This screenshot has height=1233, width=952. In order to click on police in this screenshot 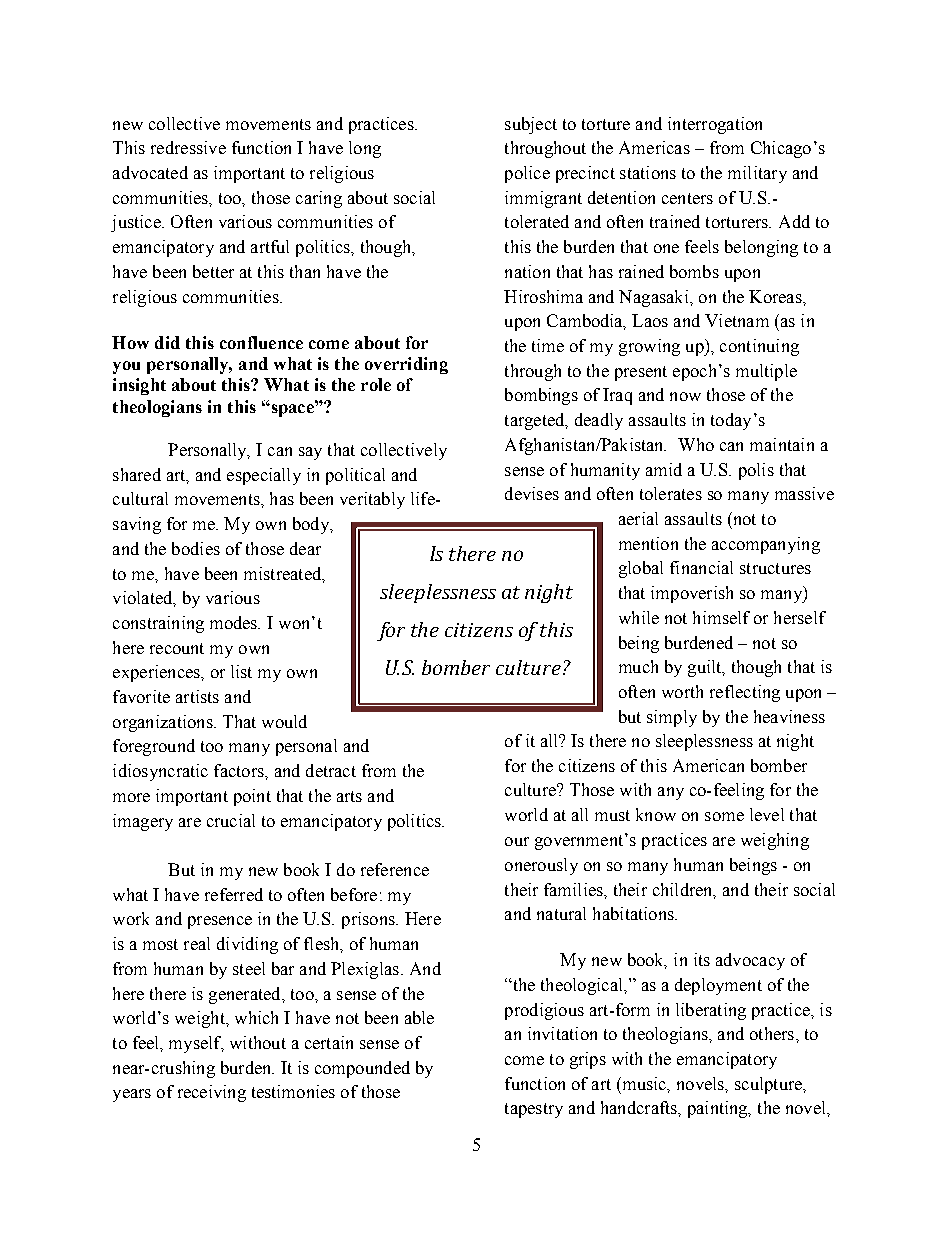, I will do `click(527, 174)`.
